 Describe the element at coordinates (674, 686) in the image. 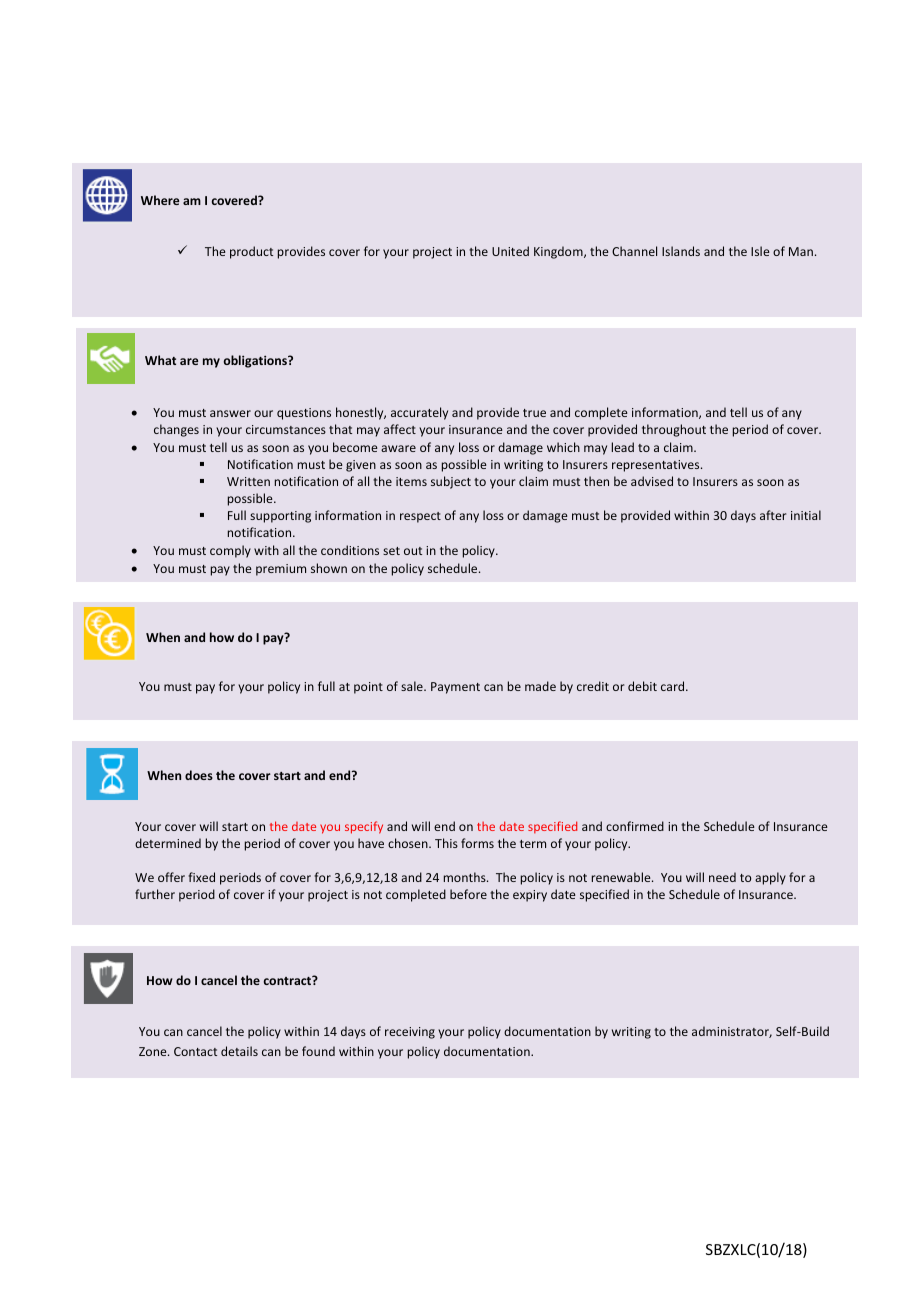

I see `card` at that location.
